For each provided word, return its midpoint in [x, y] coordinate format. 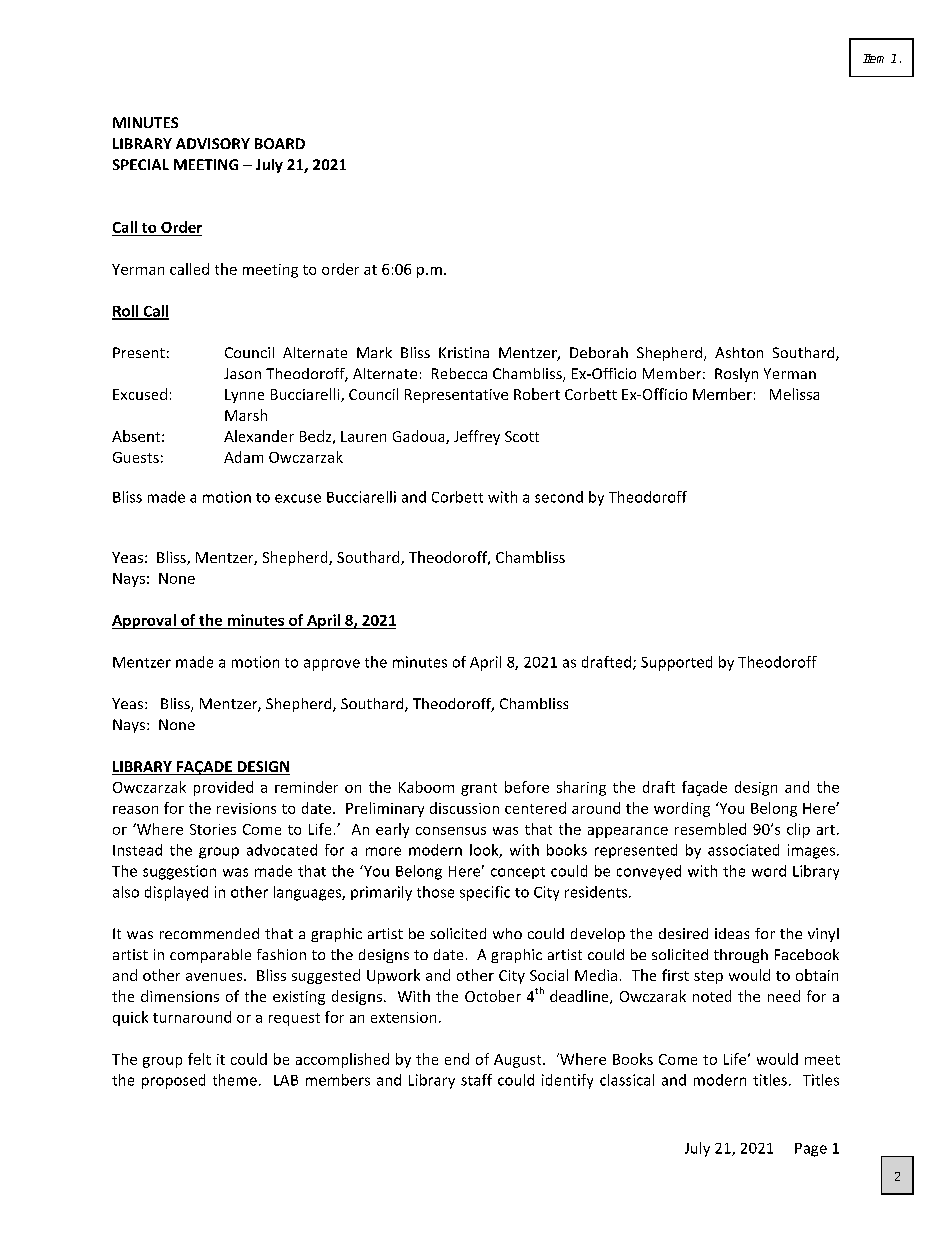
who [507, 933]
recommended [209, 933]
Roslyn [736, 375]
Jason [242, 373]
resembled [710, 829]
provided [223, 788]
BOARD [280, 143]
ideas [732, 933]
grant [479, 789]
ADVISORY [213, 143]
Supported [676, 663]
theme [235, 1080]
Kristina [464, 352]
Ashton [739, 352]
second [559, 497]
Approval [145, 621]
